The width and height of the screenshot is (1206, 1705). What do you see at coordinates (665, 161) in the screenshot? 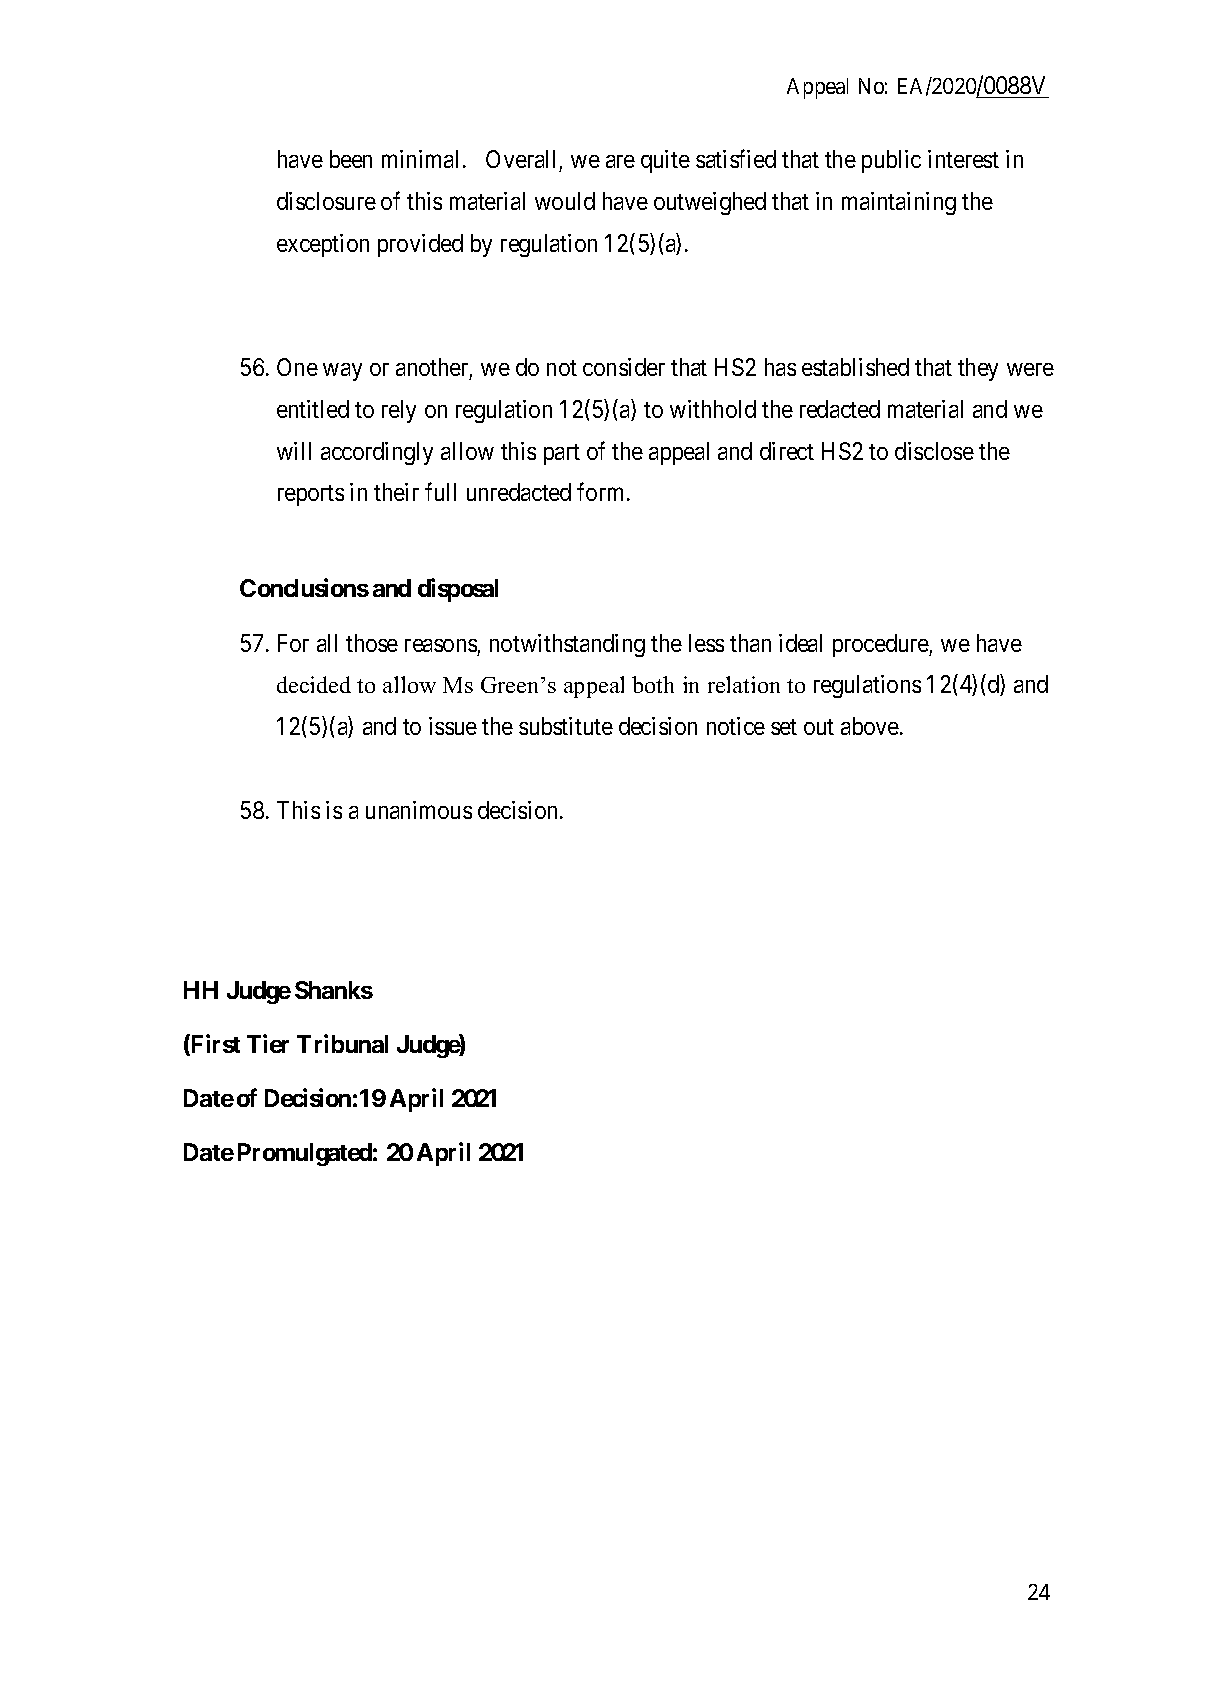
I see `quite` at bounding box center [665, 161].
